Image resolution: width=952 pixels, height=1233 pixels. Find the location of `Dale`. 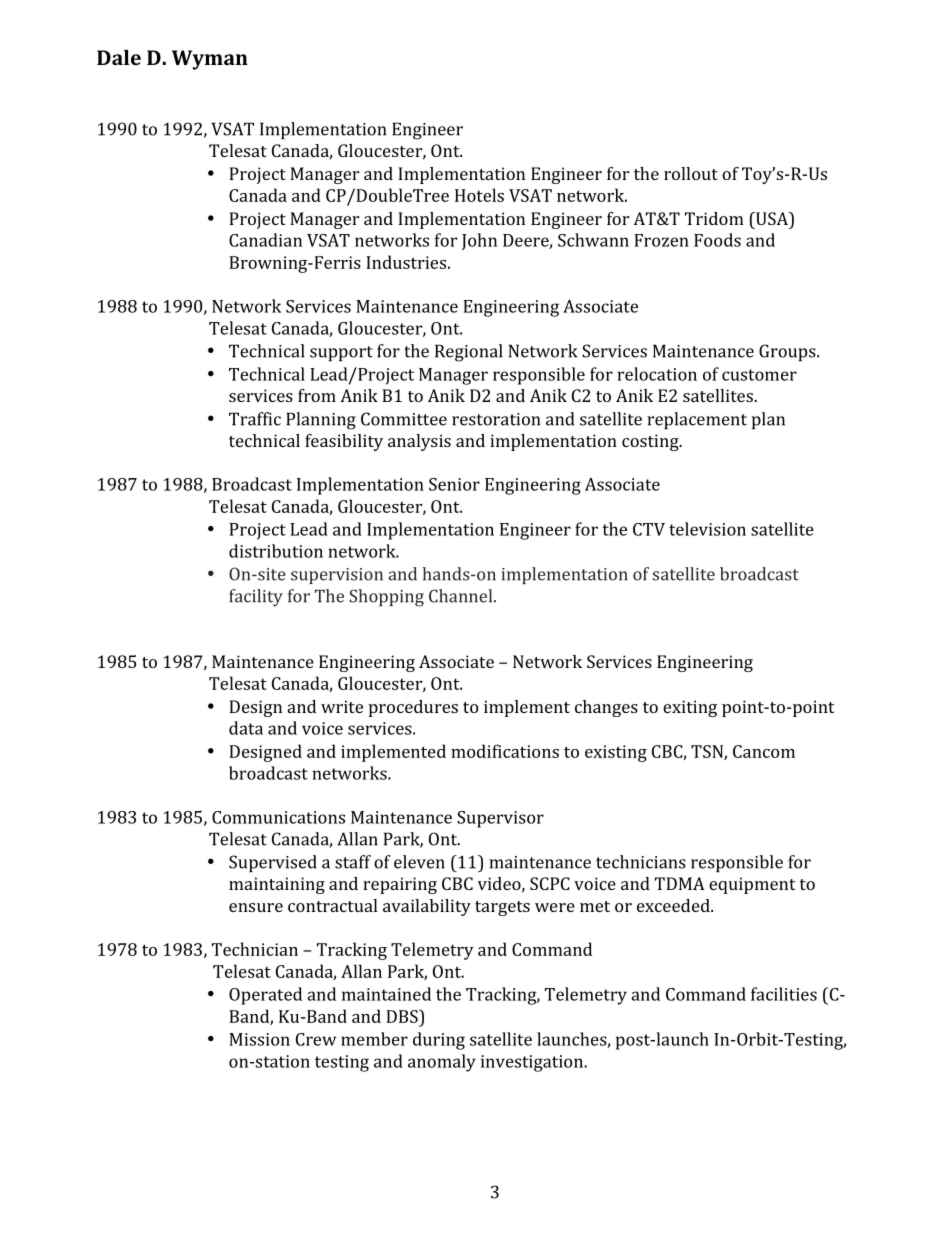

Dale is located at coordinates (119, 57).
